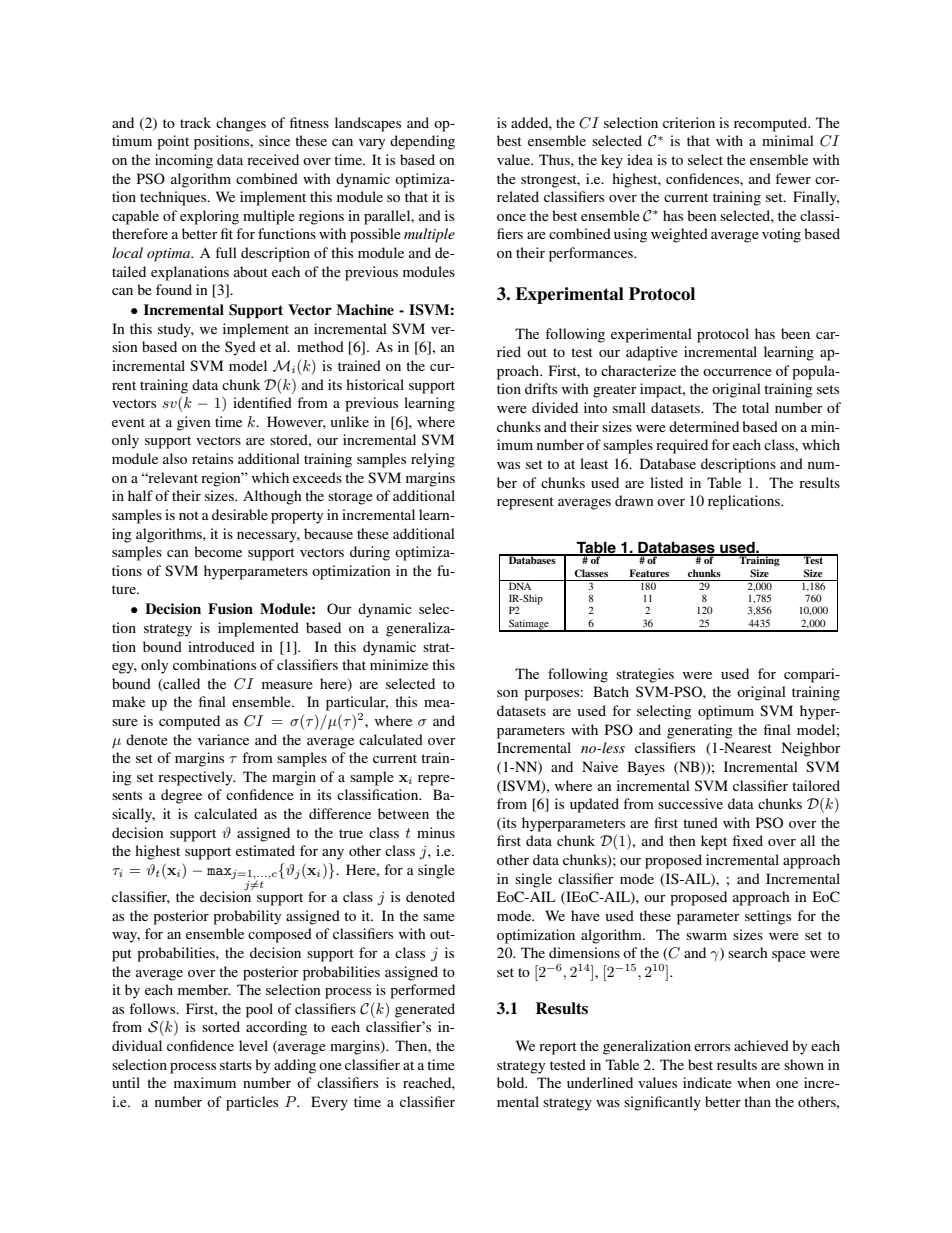  I want to click on same, so click(439, 917).
